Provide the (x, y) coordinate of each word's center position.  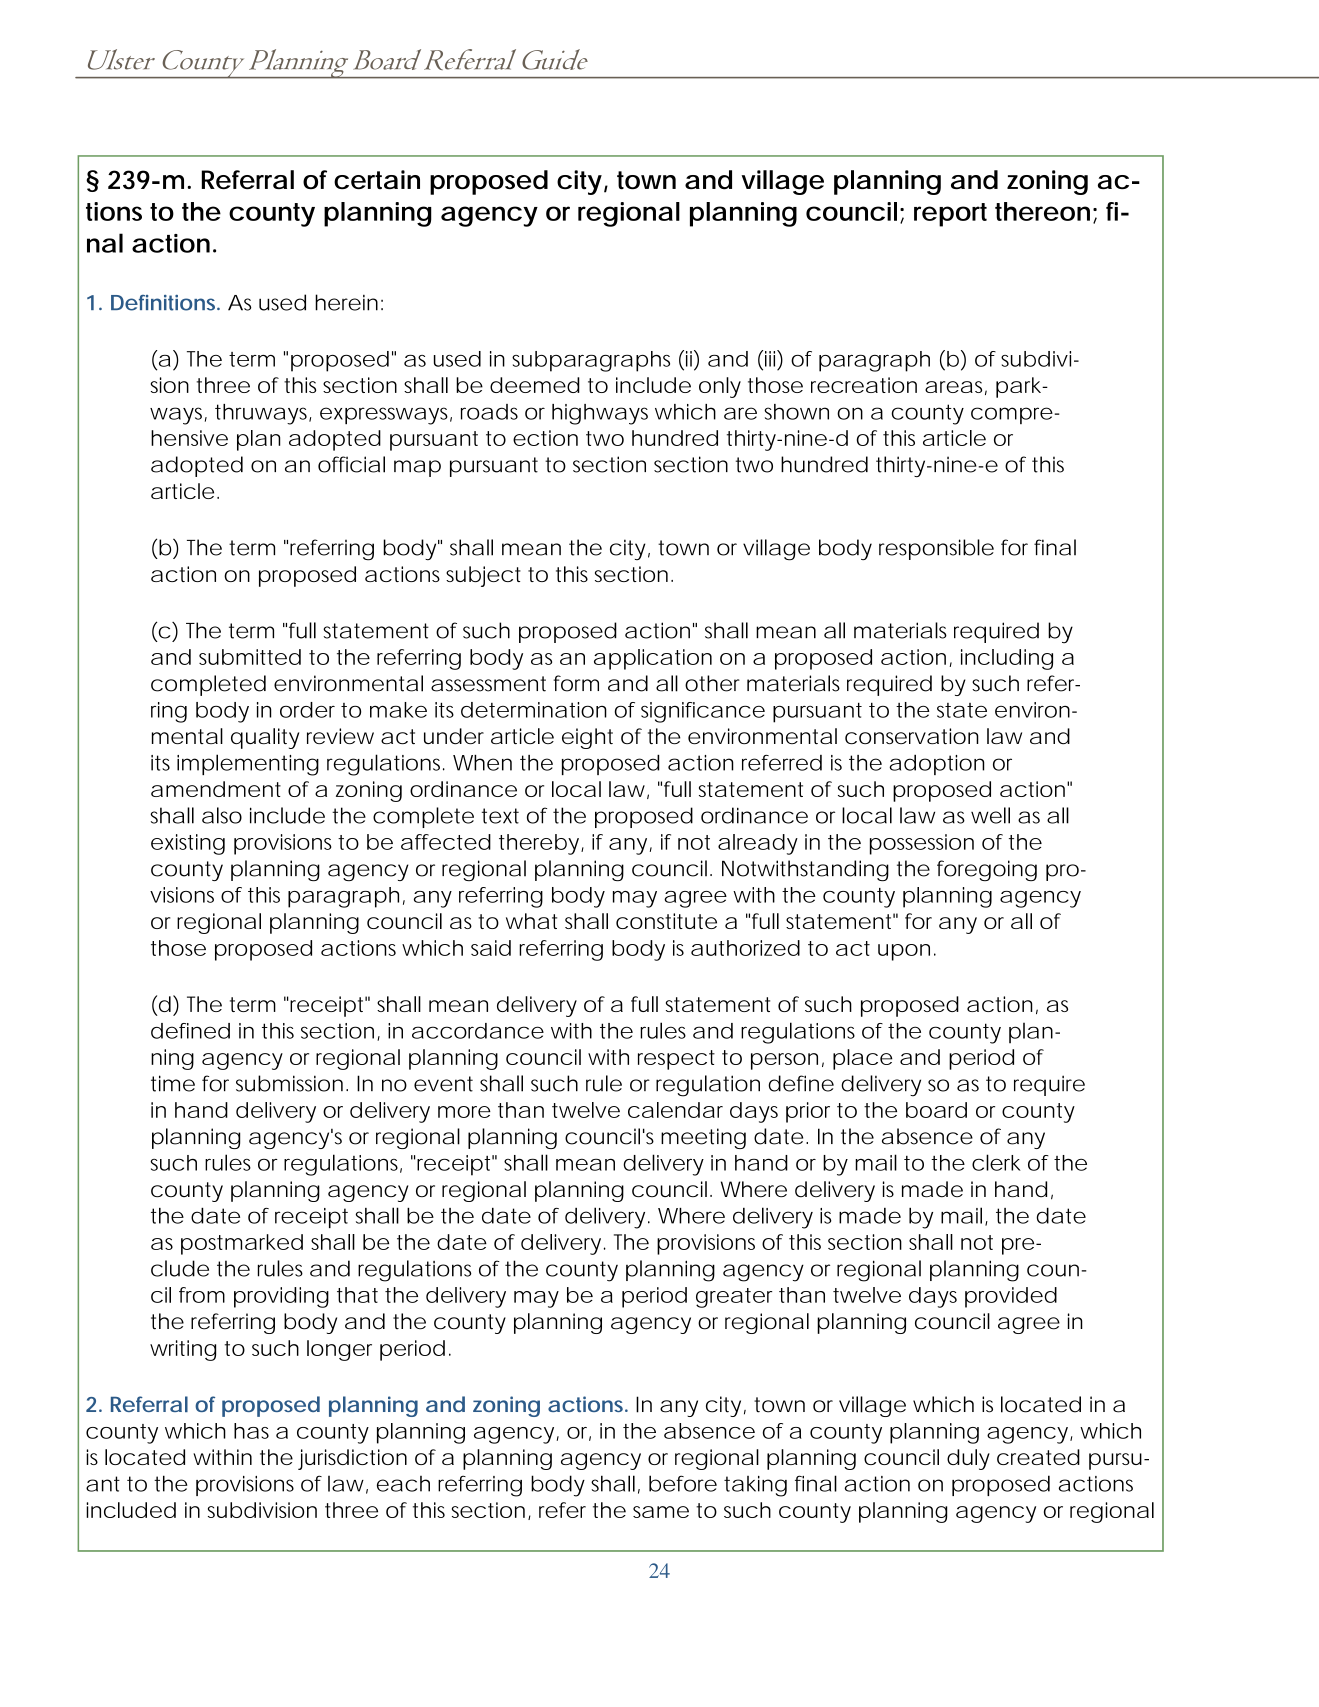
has (251, 1431)
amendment (216, 789)
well (990, 815)
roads (489, 412)
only (720, 387)
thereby (539, 844)
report (950, 215)
